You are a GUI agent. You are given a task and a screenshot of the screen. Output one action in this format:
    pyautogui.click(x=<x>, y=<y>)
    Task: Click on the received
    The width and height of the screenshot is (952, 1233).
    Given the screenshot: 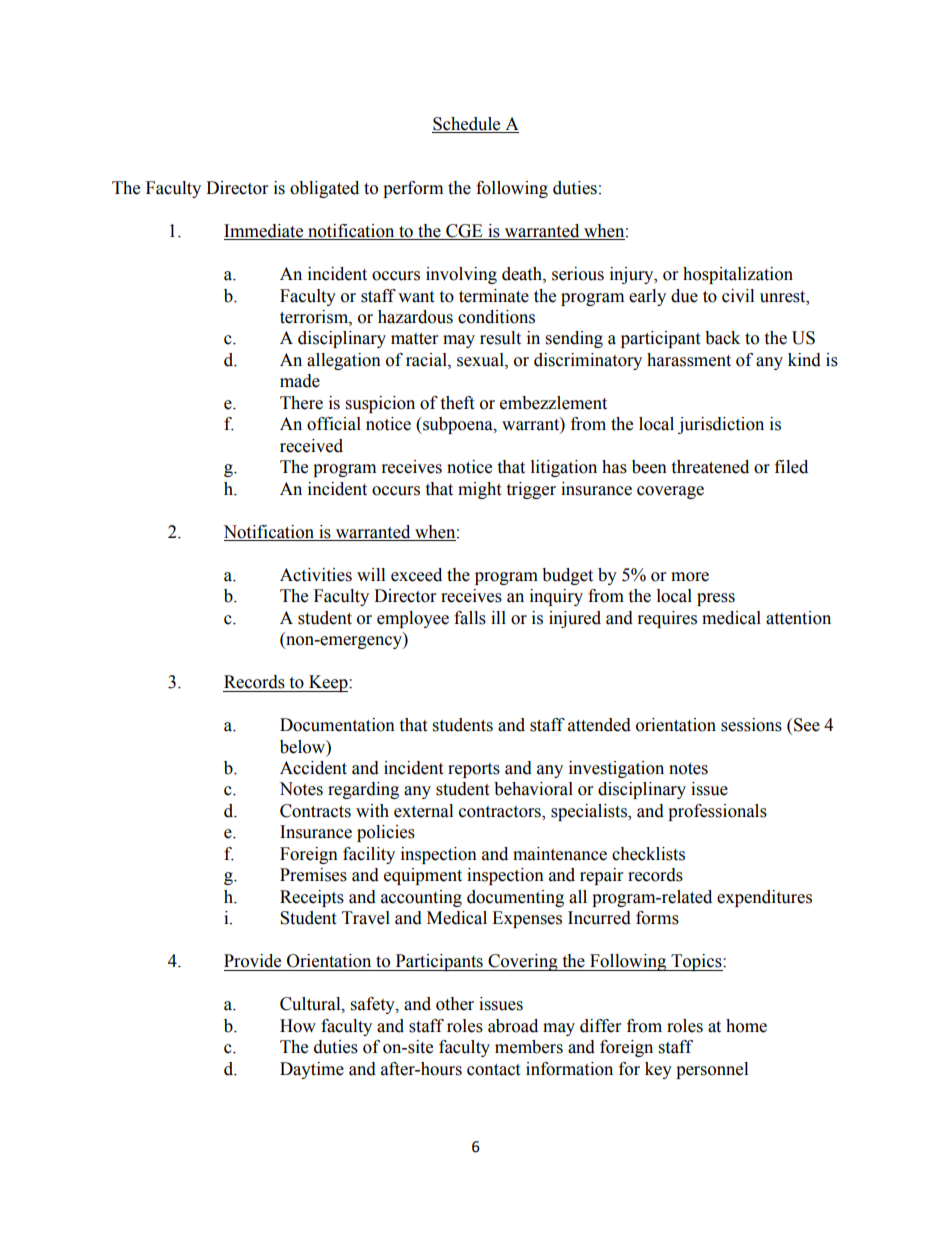 What is the action you would take?
    pyautogui.click(x=311, y=446)
